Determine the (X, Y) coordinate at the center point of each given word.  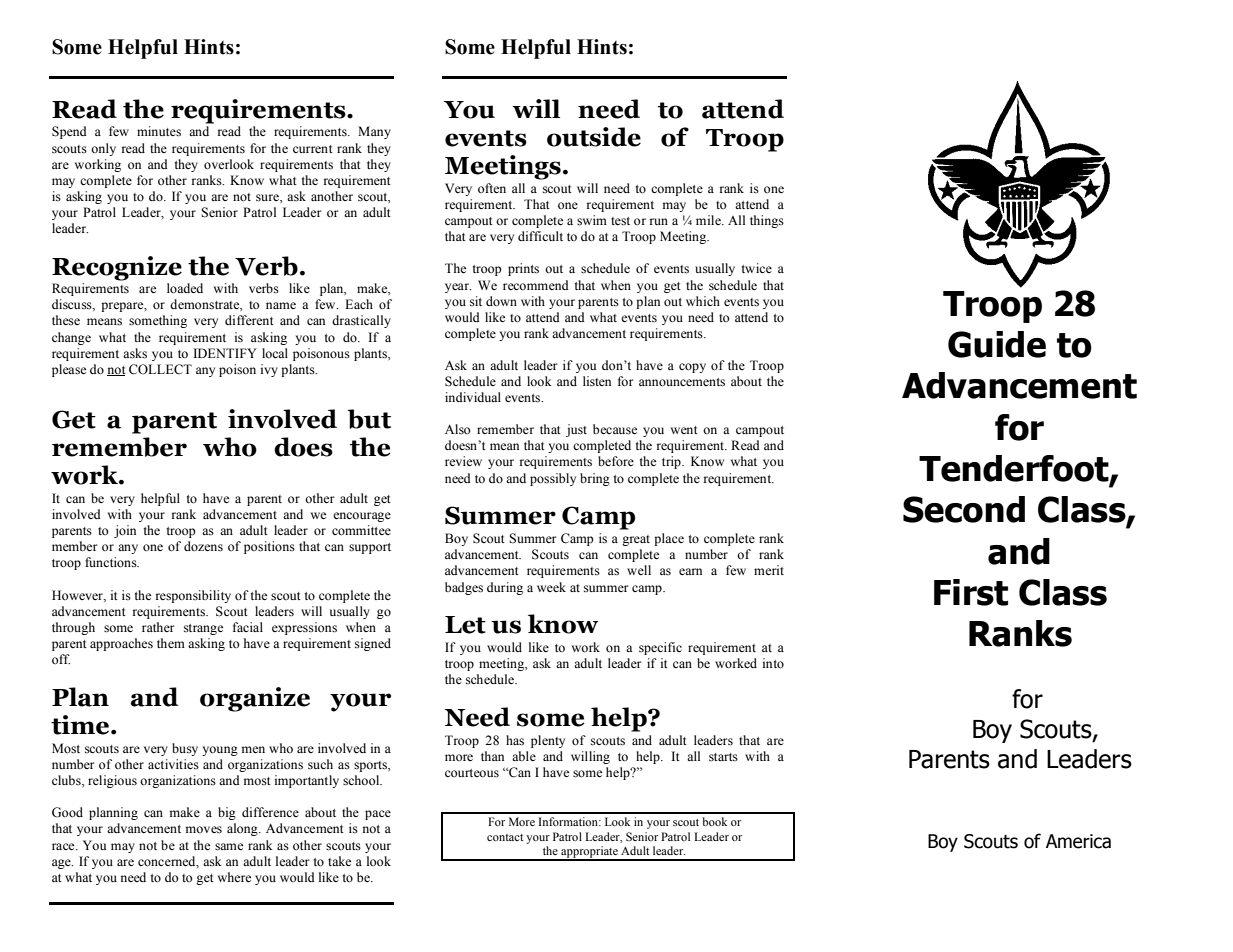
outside (594, 137)
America (1078, 841)
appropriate (589, 853)
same (229, 847)
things (767, 221)
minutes (159, 131)
